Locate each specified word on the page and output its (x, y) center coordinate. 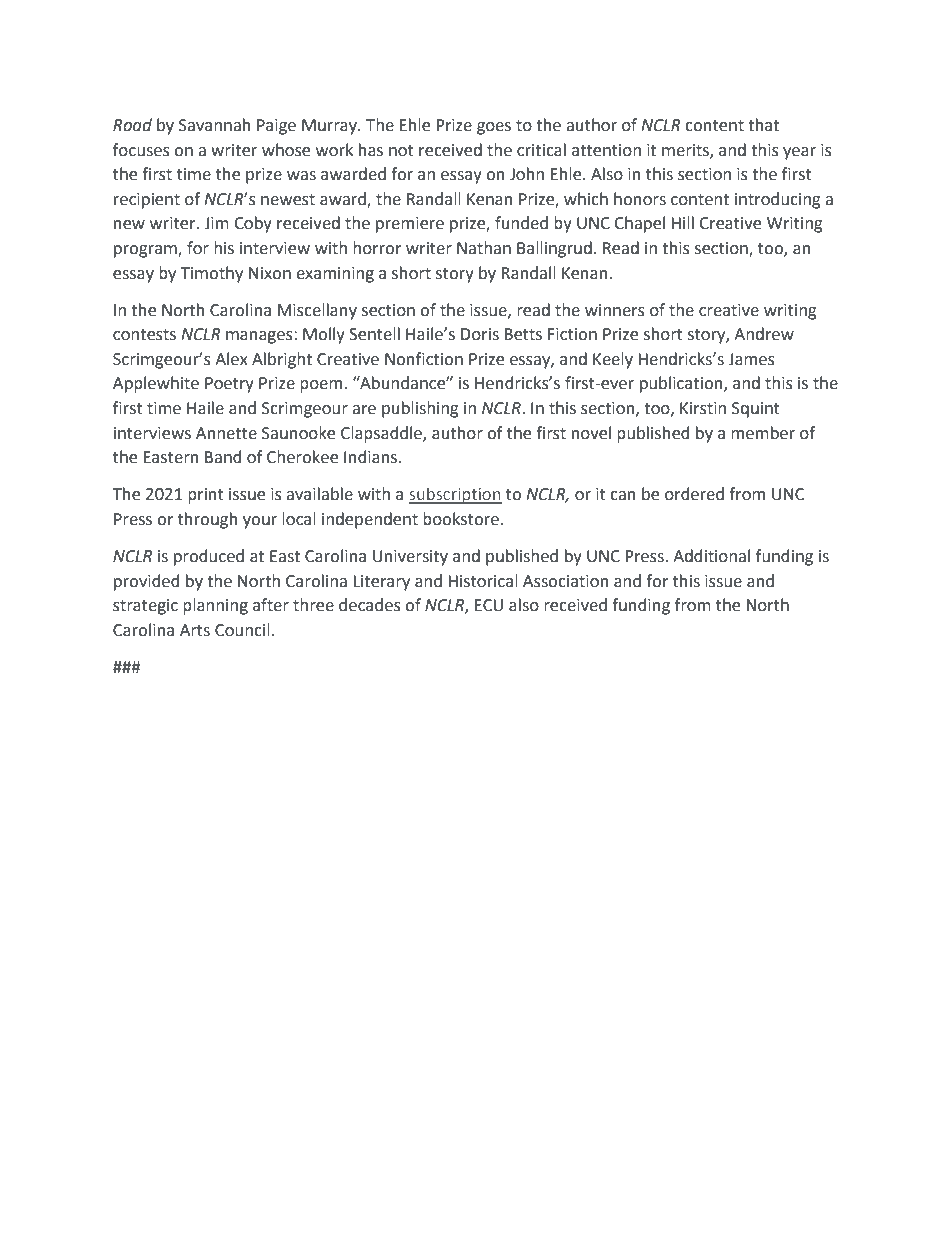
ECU (489, 605)
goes (494, 128)
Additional (711, 556)
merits (686, 151)
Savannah (215, 125)
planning (215, 606)
